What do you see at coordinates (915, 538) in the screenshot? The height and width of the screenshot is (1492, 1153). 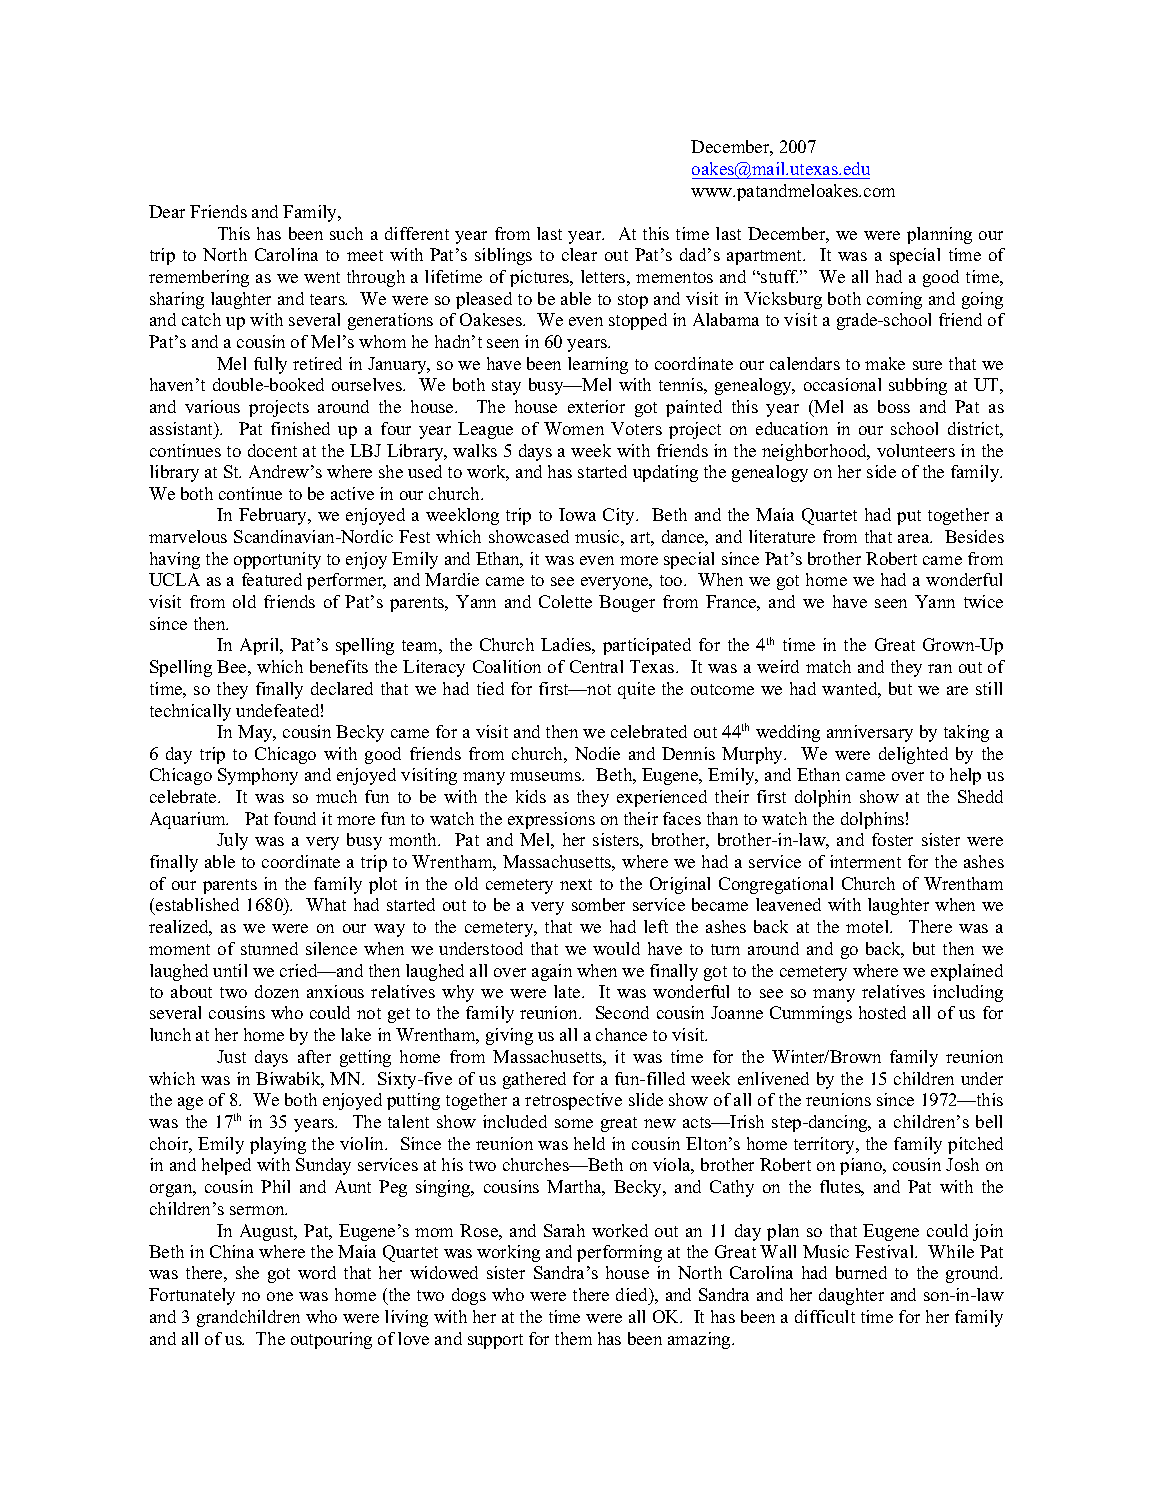 I see `area` at bounding box center [915, 538].
